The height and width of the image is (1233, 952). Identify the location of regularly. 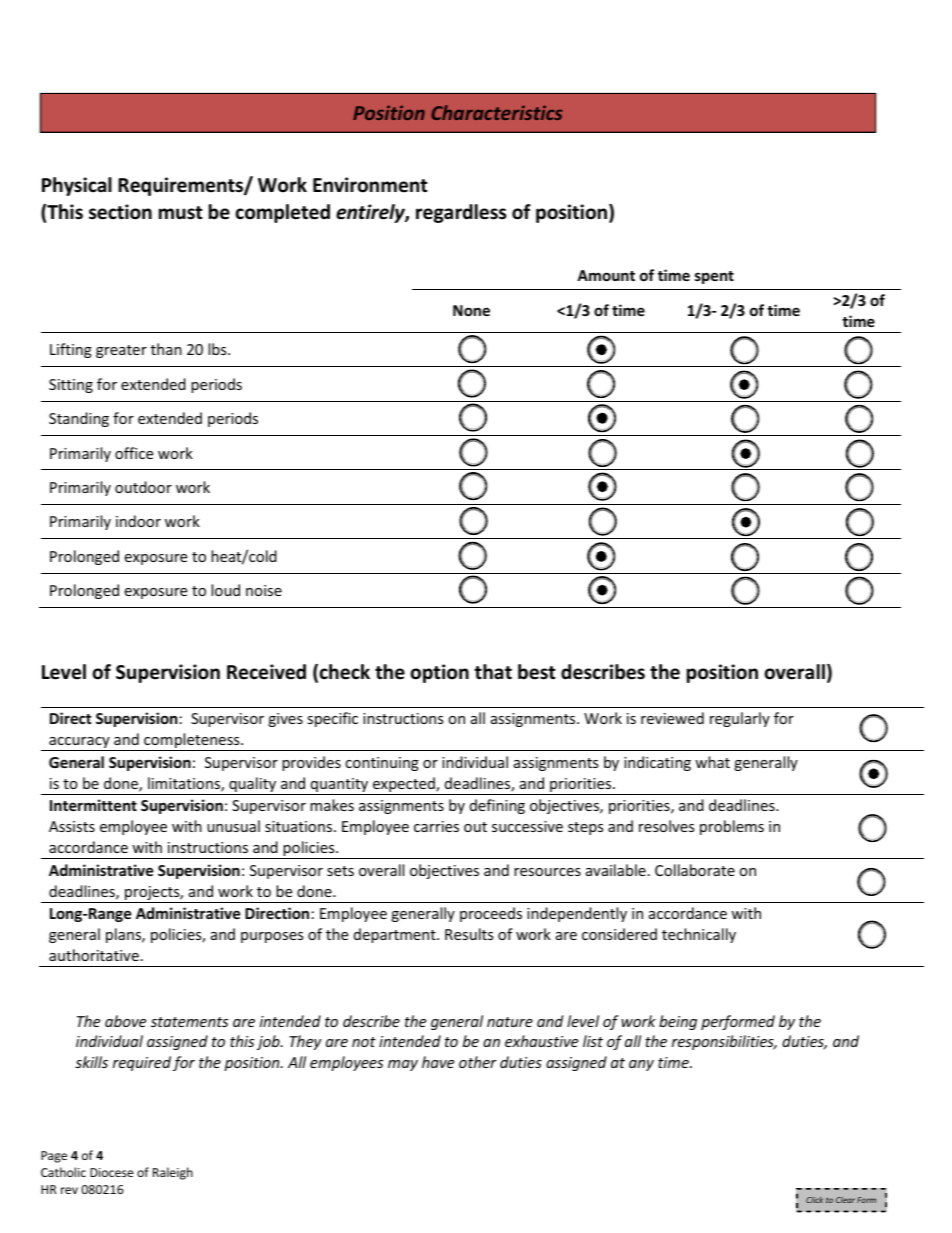
(740, 719).
